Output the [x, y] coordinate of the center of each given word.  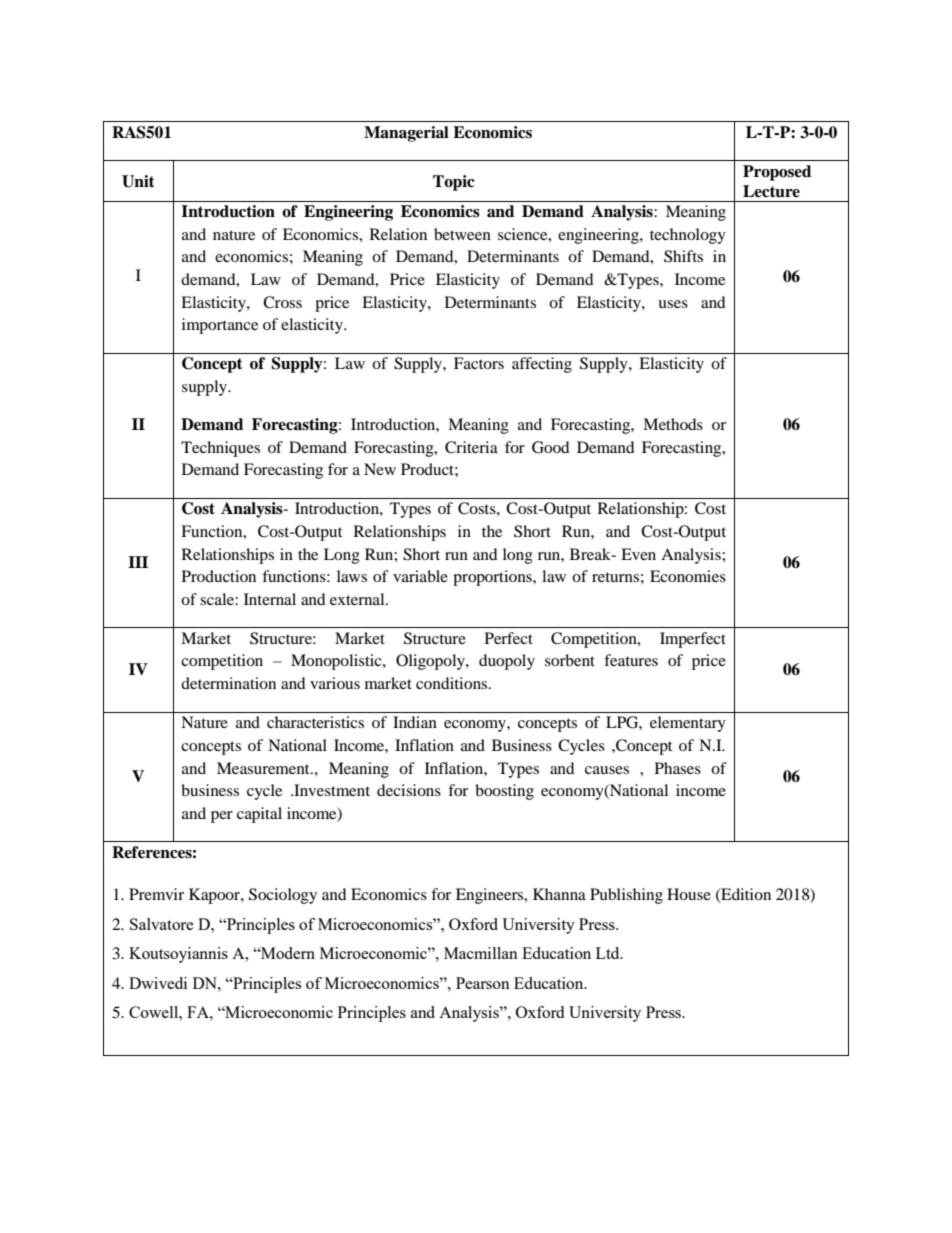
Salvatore [162, 924]
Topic [454, 183]
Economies [688, 576]
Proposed [777, 173]
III [138, 562]
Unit [138, 181]
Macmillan [481, 953]
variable [420, 576]
